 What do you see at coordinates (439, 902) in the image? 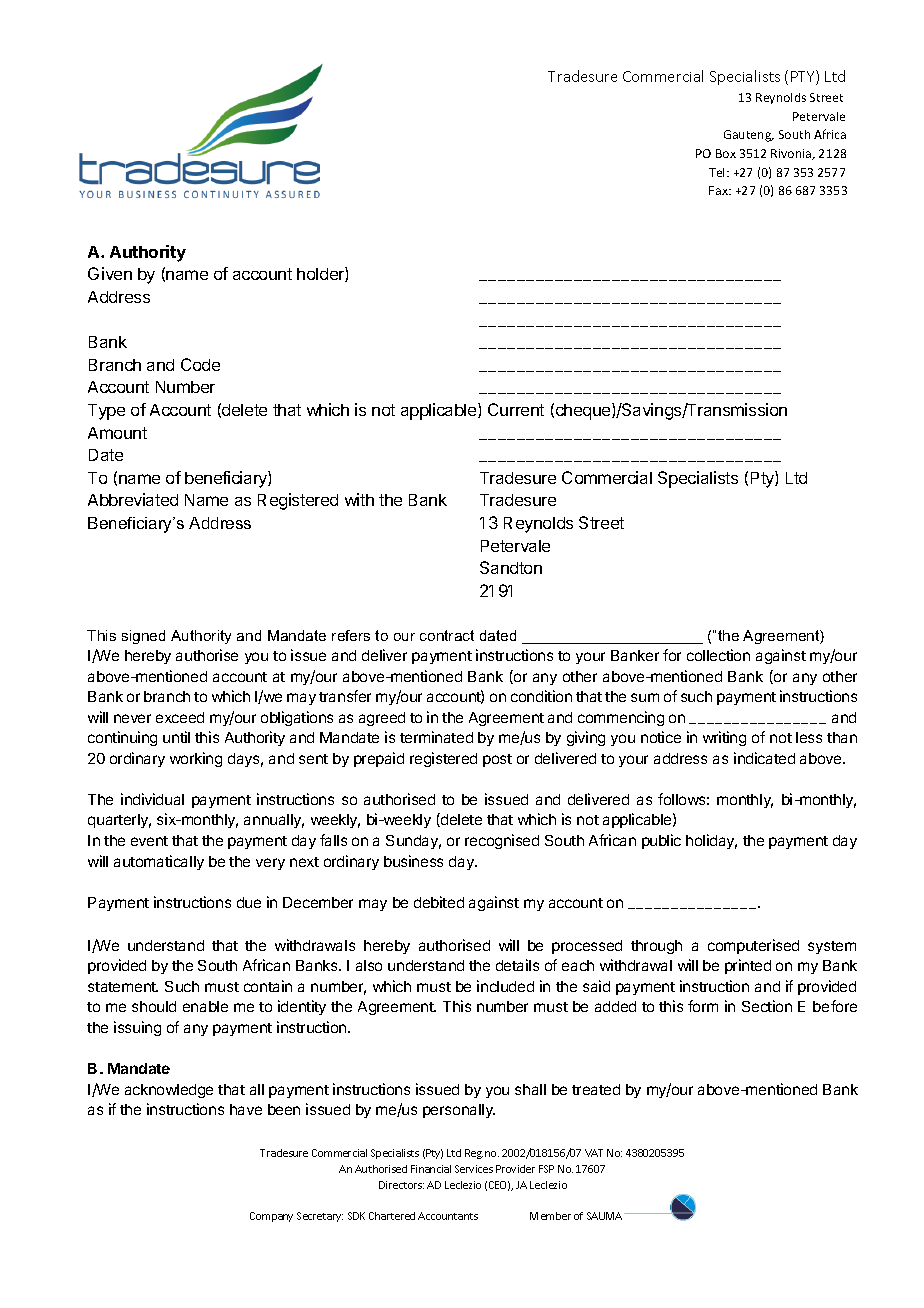
I see `debited` at bounding box center [439, 902].
